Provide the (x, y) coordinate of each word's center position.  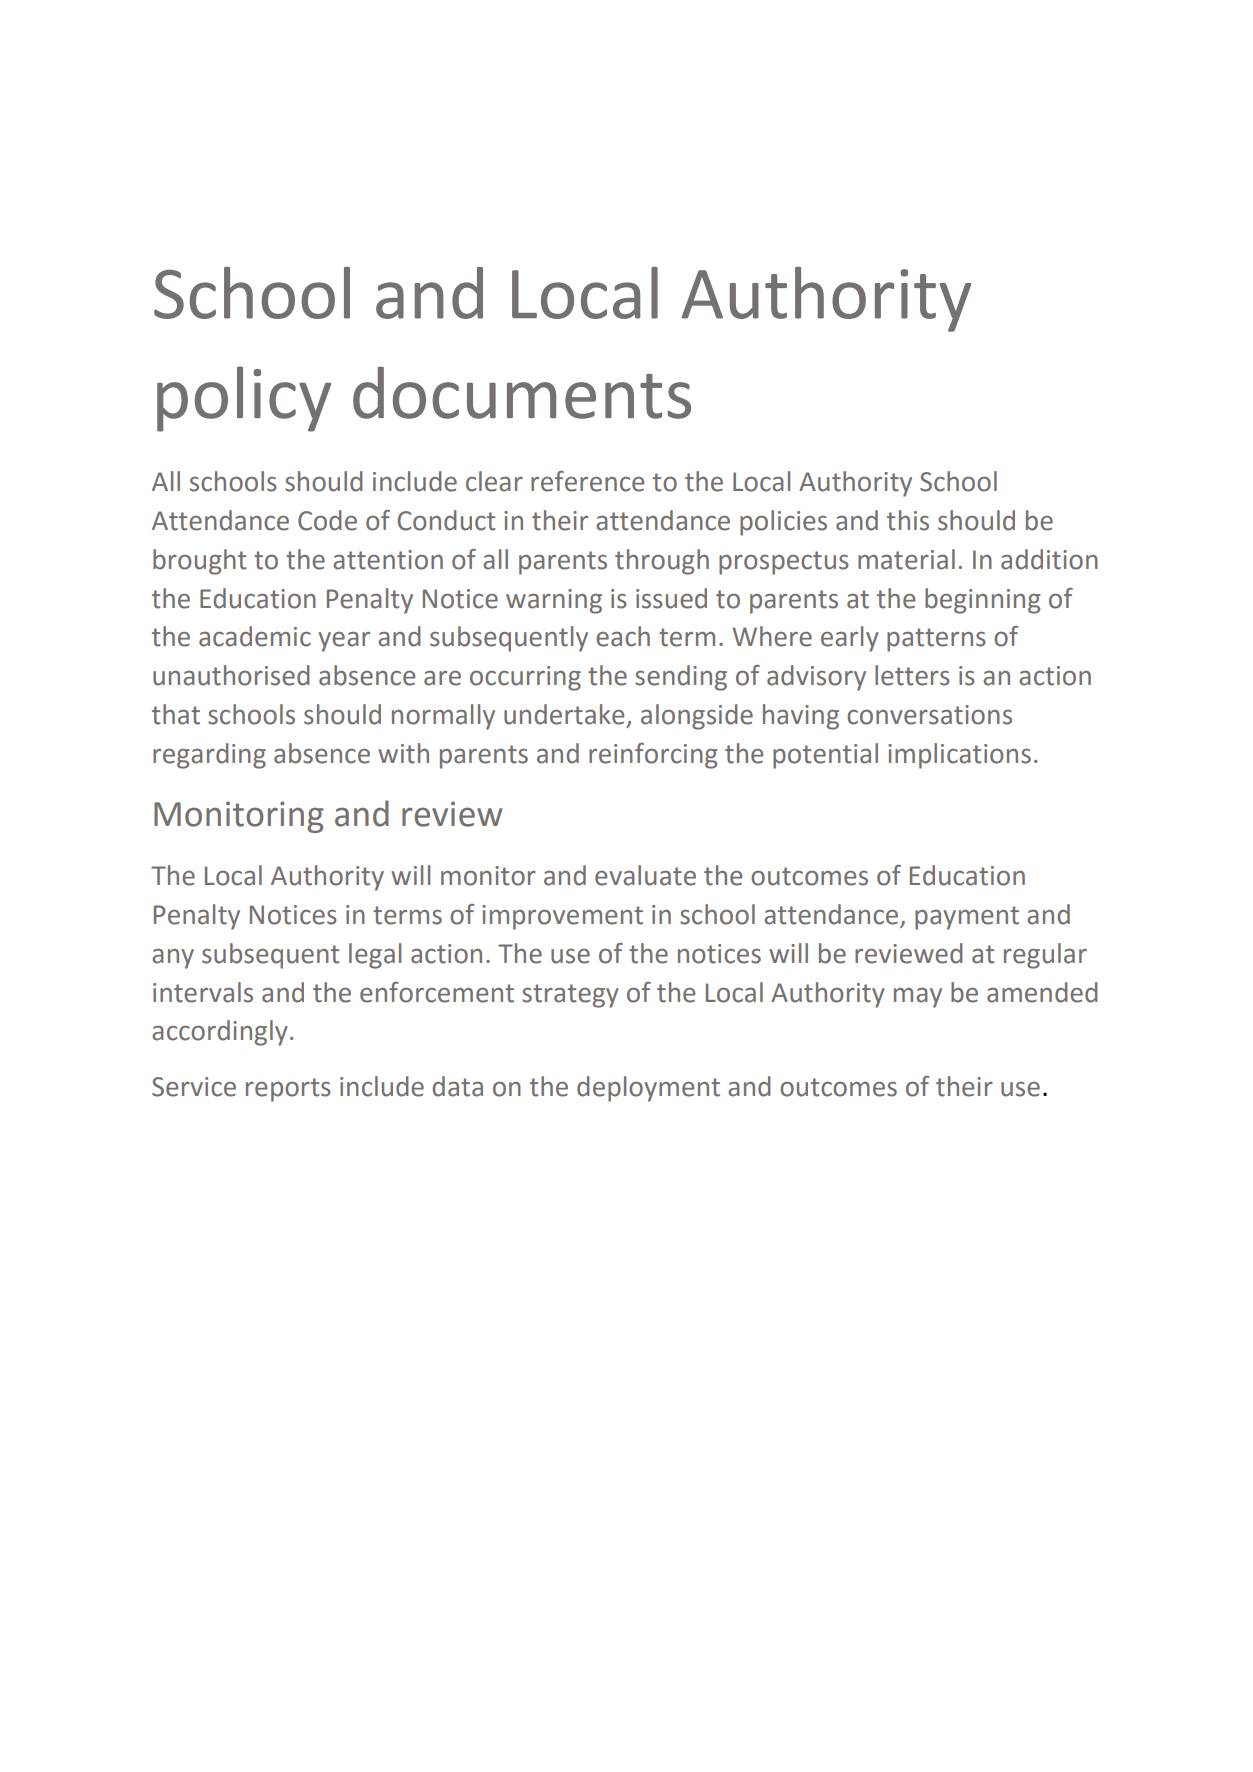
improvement (562, 917)
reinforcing (653, 756)
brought (199, 562)
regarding (209, 756)
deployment (648, 1089)
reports (288, 1090)
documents (522, 392)
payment (967, 918)
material (906, 559)
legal (375, 956)
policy (244, 399)
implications (959, 756)
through (662, 562)
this (908, 520)
